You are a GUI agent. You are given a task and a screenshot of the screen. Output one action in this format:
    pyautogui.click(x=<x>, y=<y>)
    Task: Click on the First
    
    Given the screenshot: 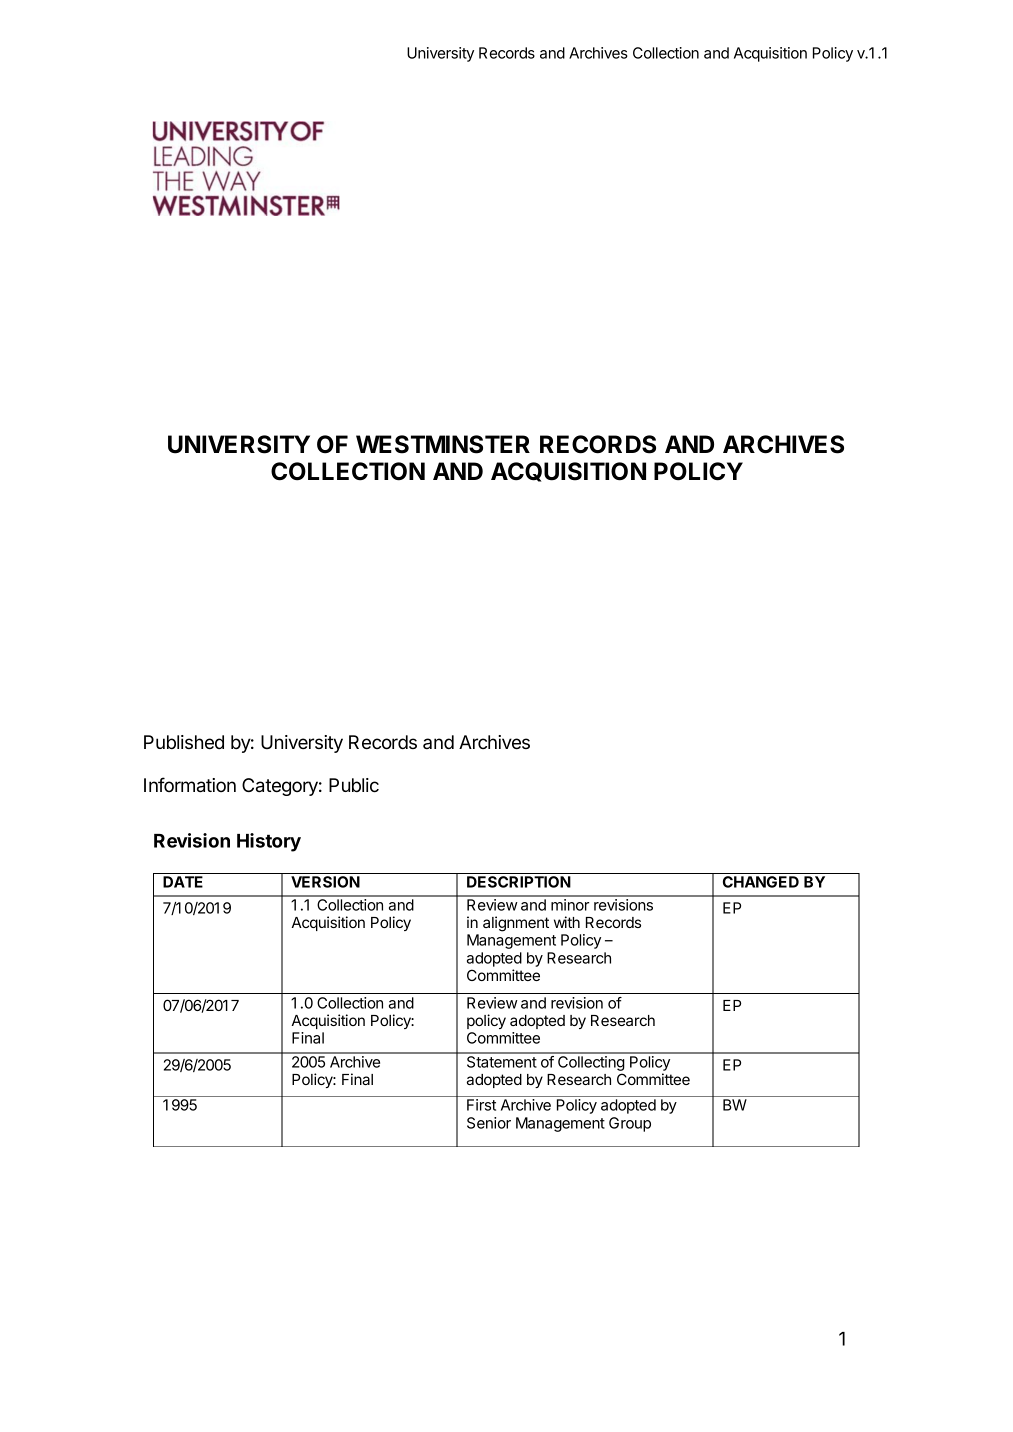 What is the action you would take?
    pyautogui.click(x=481, y=1105)
